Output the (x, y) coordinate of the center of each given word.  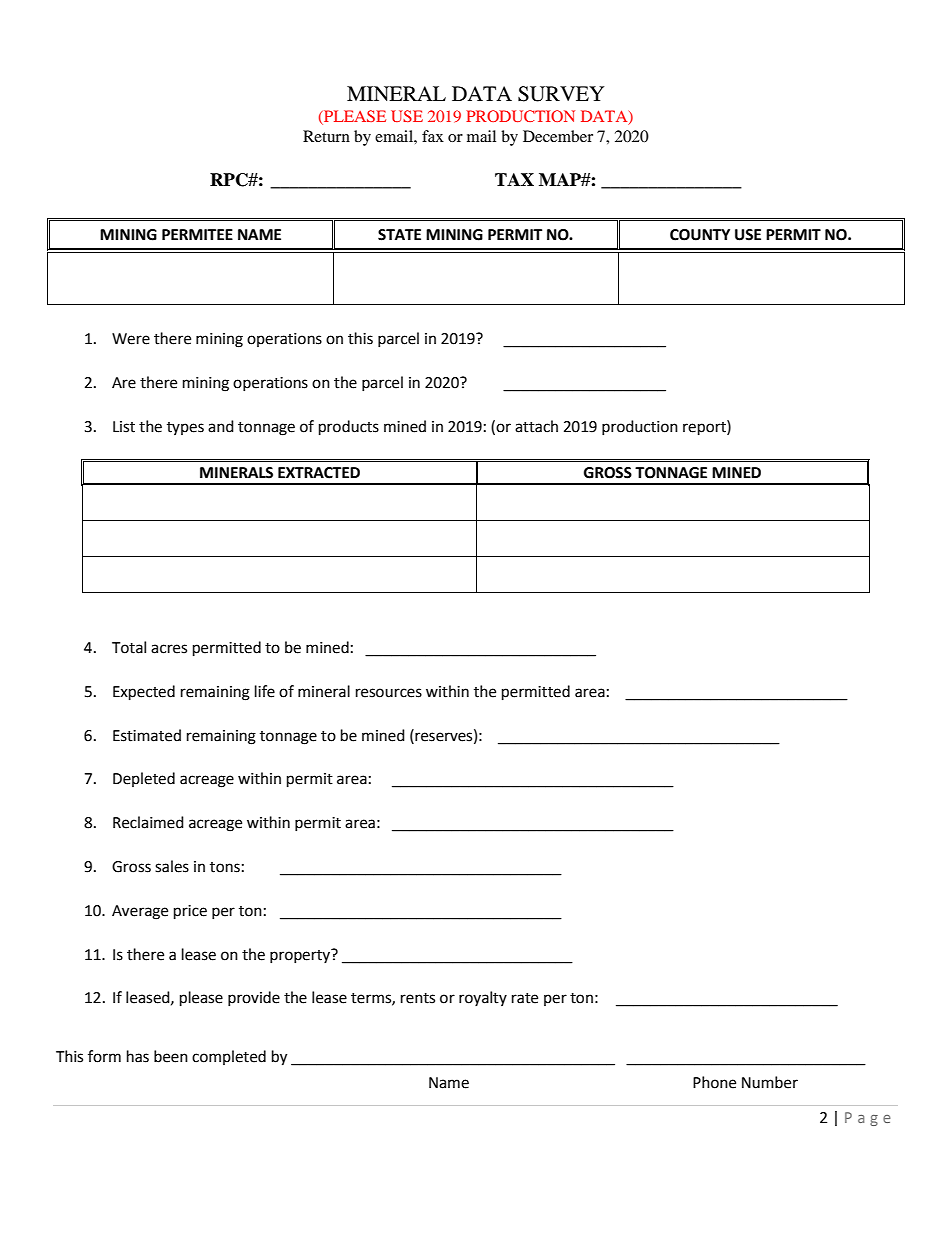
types (185, 428)
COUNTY (700, 235)
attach (536, 426)
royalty (483, 998)
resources (389, 693)
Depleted (144, 779)
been (171, 1056)
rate (525, 998)
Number (770, 1082)
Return (326, 136)
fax (433, 136)
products (349, 428)
